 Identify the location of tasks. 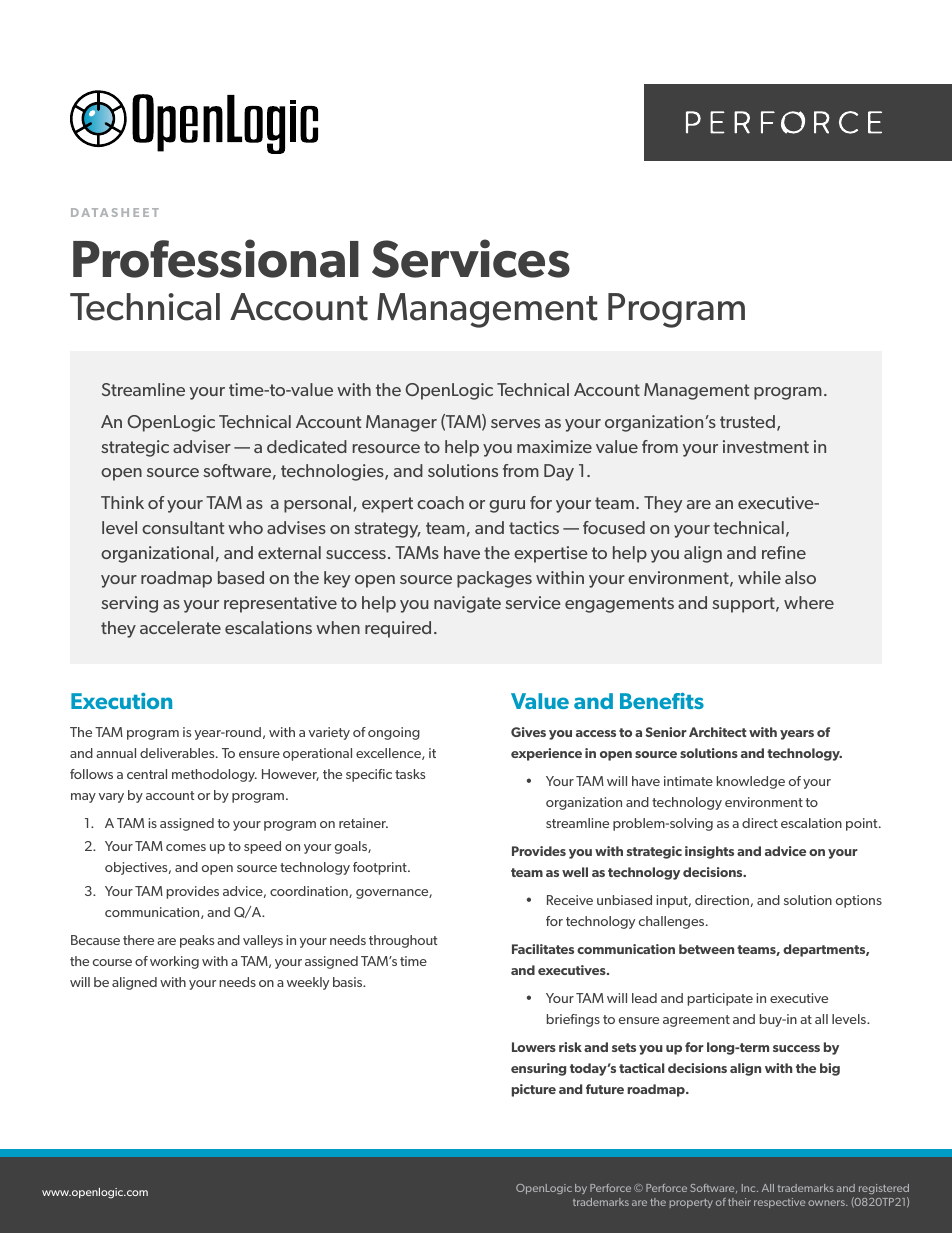
(410, 774).
